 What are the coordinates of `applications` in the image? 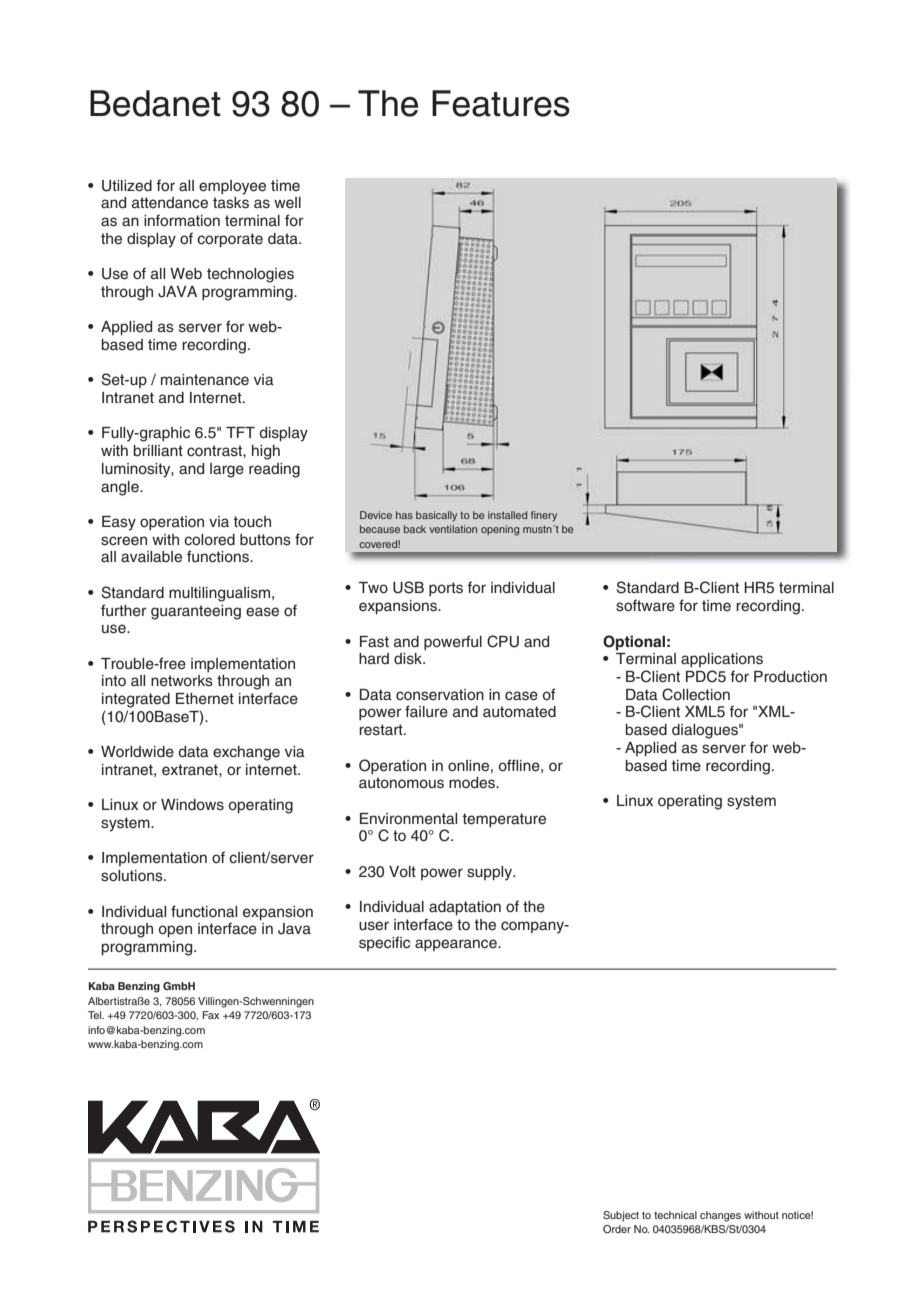 It's located at (722, 660).
